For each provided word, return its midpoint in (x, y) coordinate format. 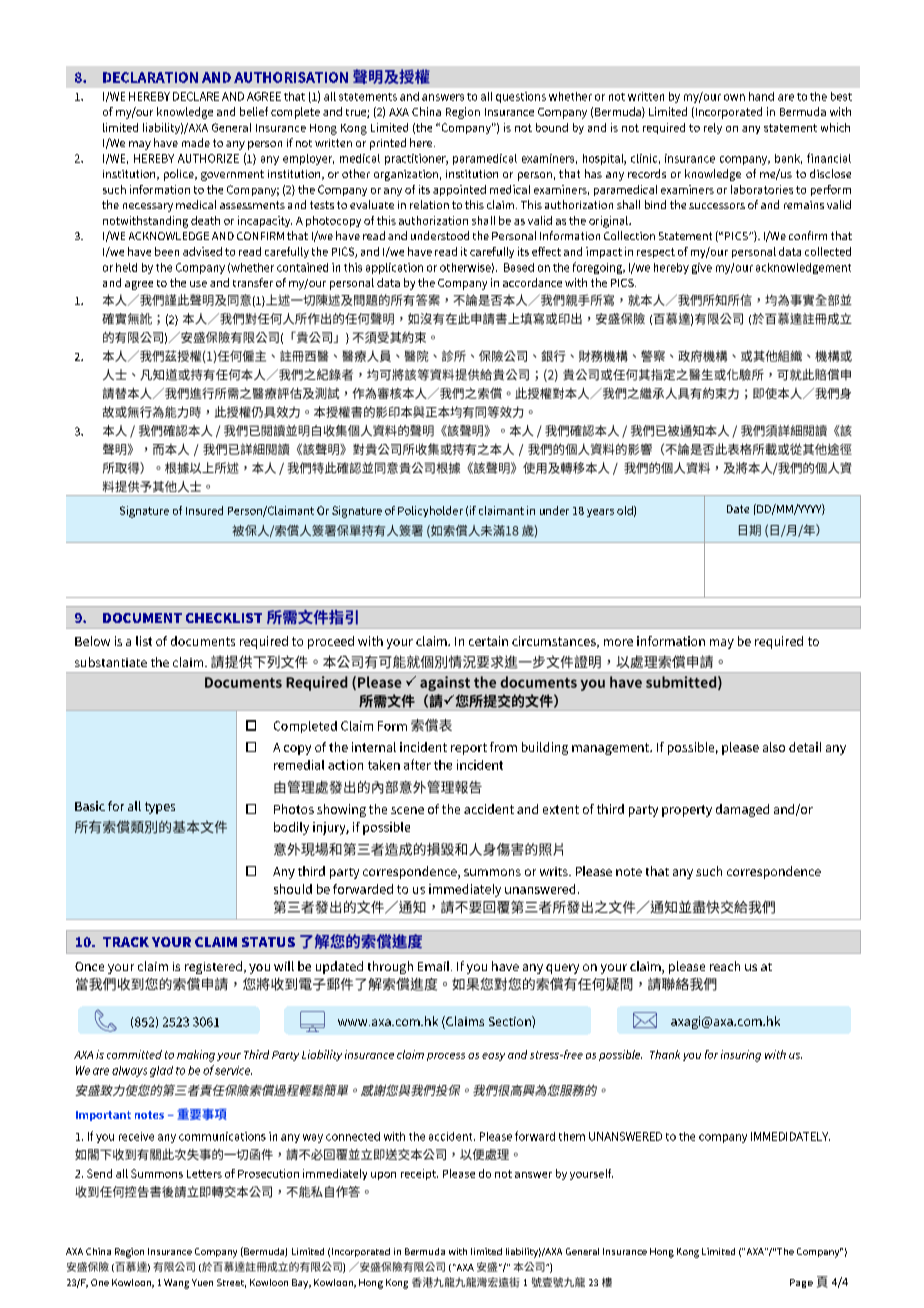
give (702, 268)
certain (488, 641)
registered (213, 967)
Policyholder (430, 511)
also (774, 747)
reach (725, 966)
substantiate (111, 662)
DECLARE (196, 96)
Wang (176, 1284)
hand (761, 96)
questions (521, 97)
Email (435, 966)
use (198, 284)
